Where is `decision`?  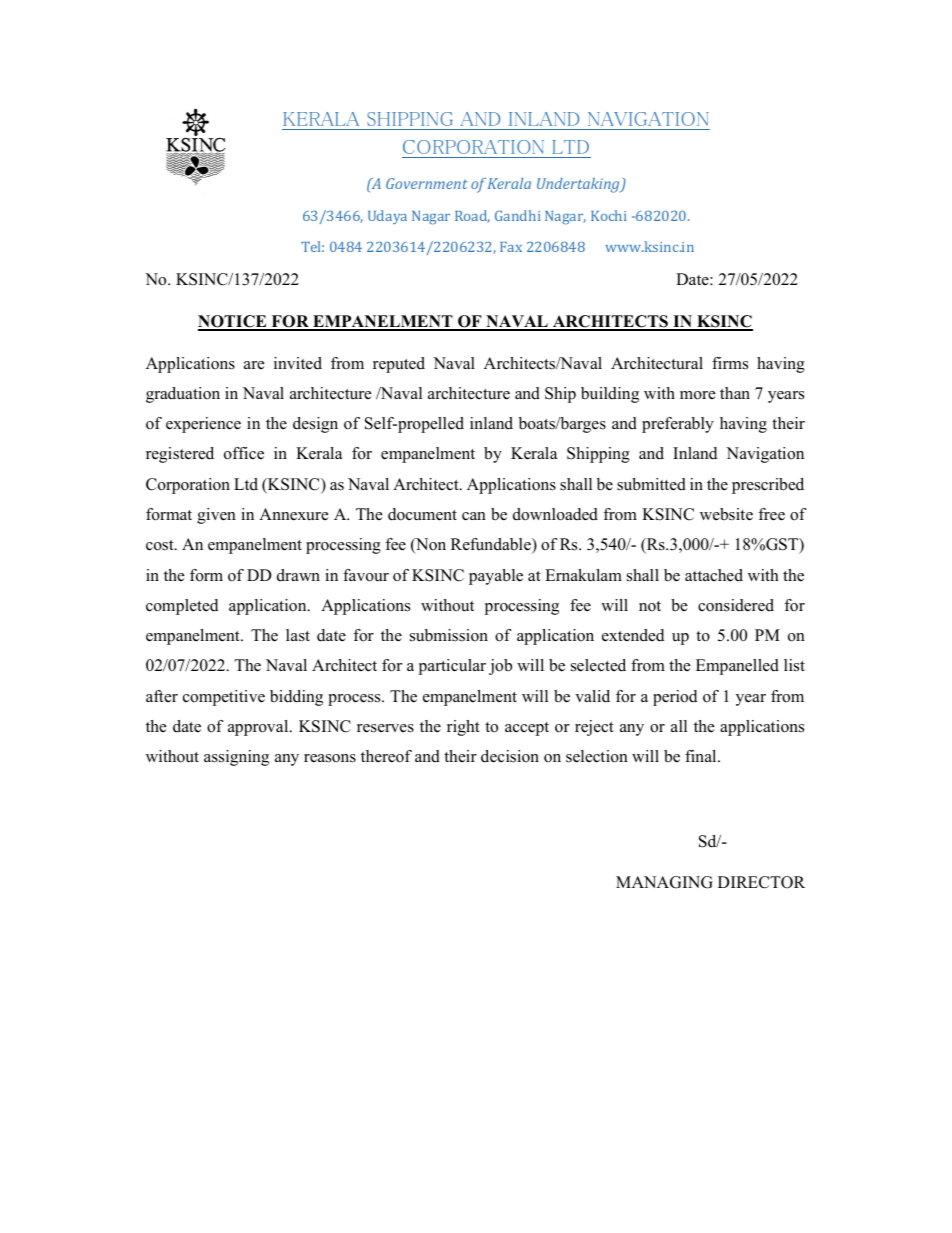
decision is located at coordinates (510, 756).
